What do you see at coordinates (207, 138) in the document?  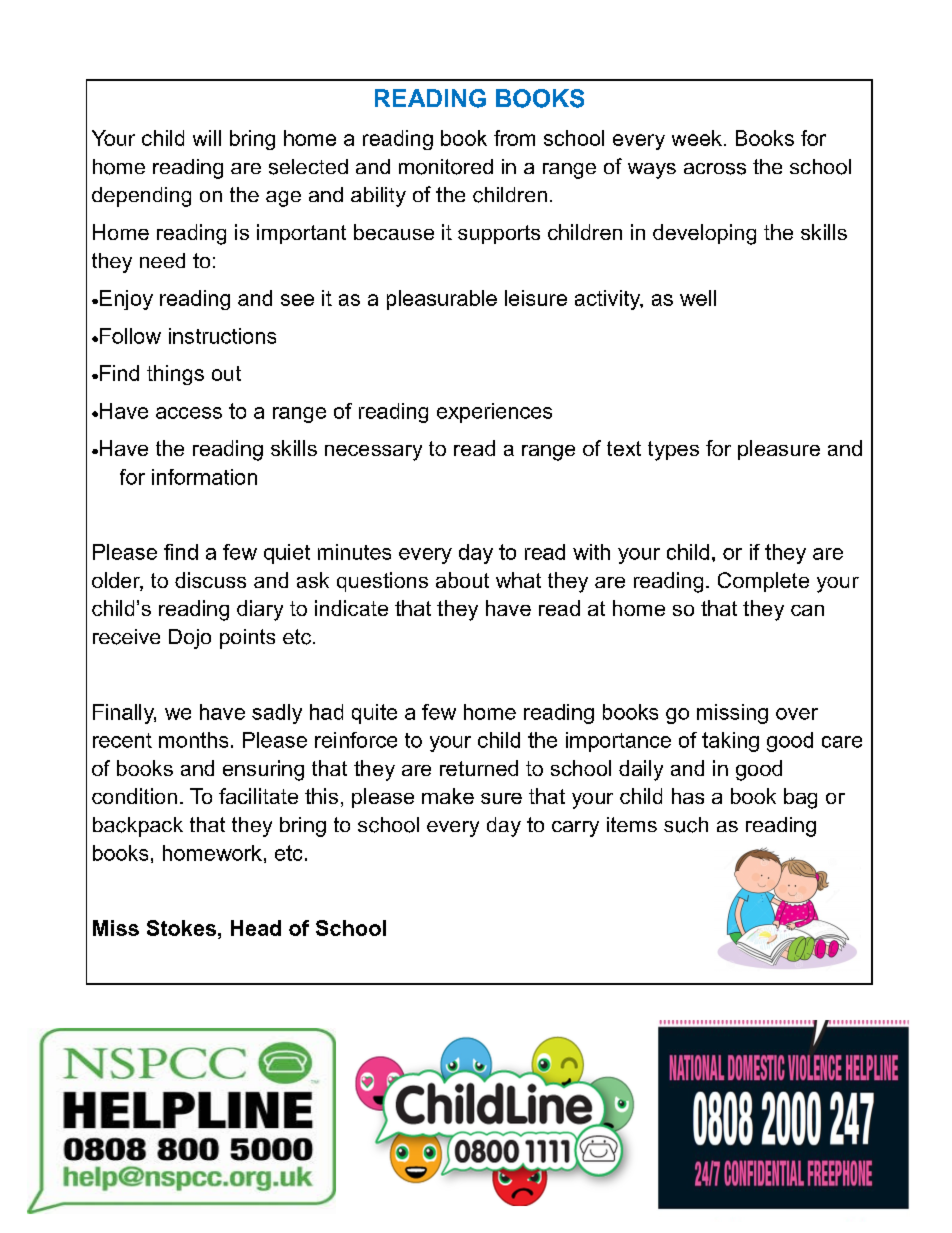 I see `will` at bounding box center [207, 138].
